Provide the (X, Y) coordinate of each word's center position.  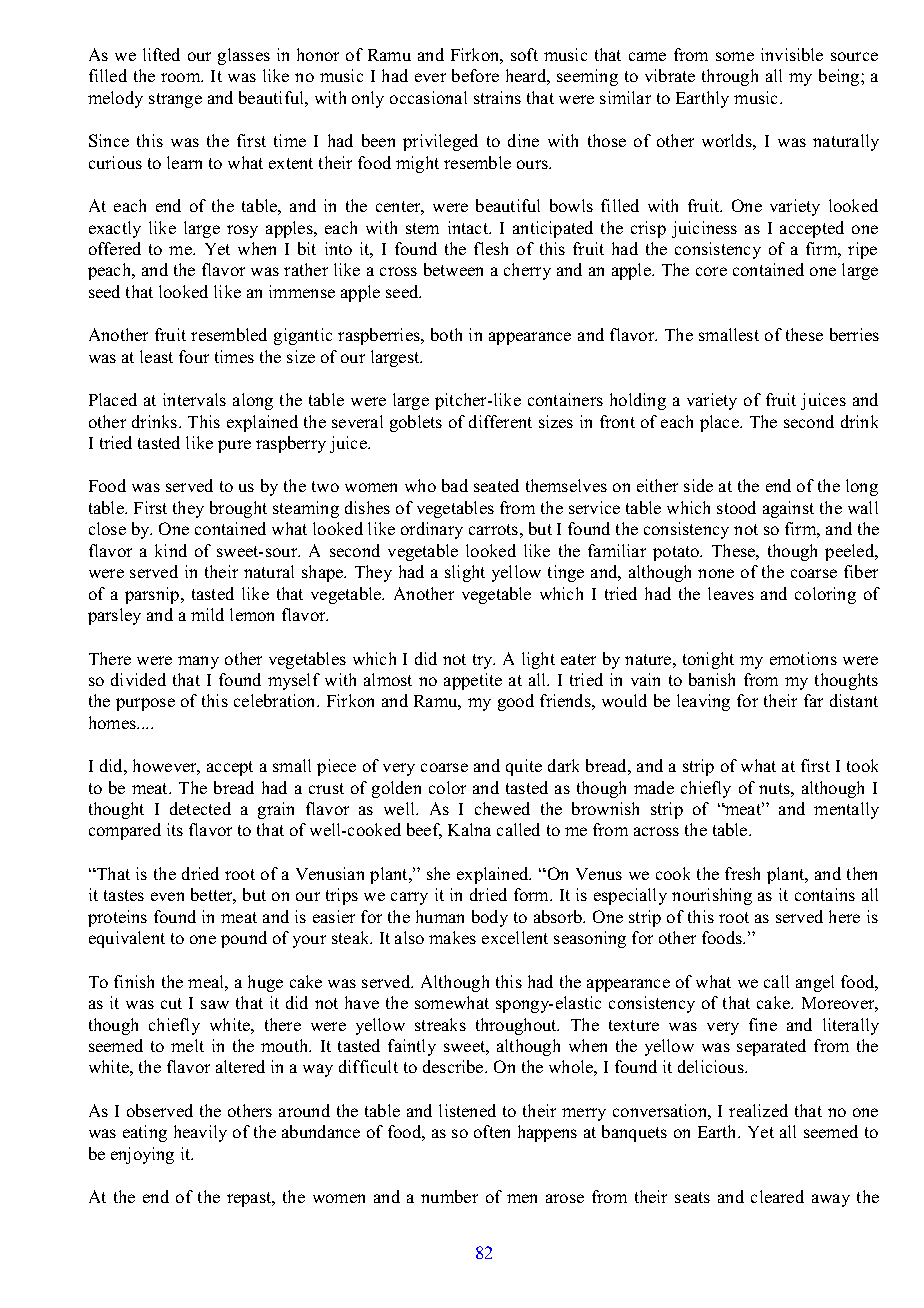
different (500, 421)
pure (234, 446)
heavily (200, 1133)
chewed (502, 808)
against (788, 509)
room (182, 77)
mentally (846, 810)
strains (497, 97)
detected (200, 808)
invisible (792, 54)
